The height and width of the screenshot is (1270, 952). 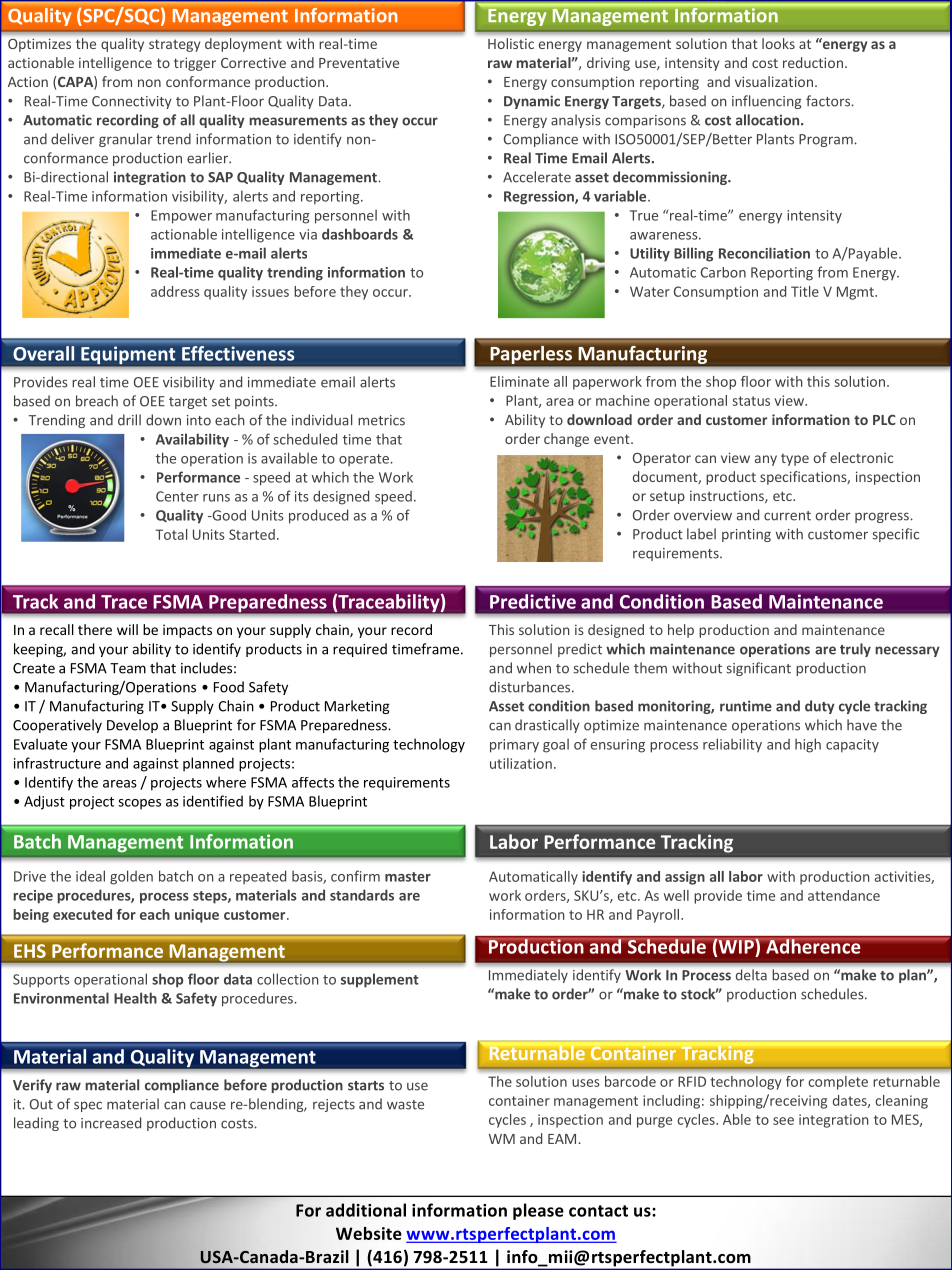 What do you see at coordinates (538, 1211) in the screenshot?
I see `please` at bounding box center [538, 1211].
